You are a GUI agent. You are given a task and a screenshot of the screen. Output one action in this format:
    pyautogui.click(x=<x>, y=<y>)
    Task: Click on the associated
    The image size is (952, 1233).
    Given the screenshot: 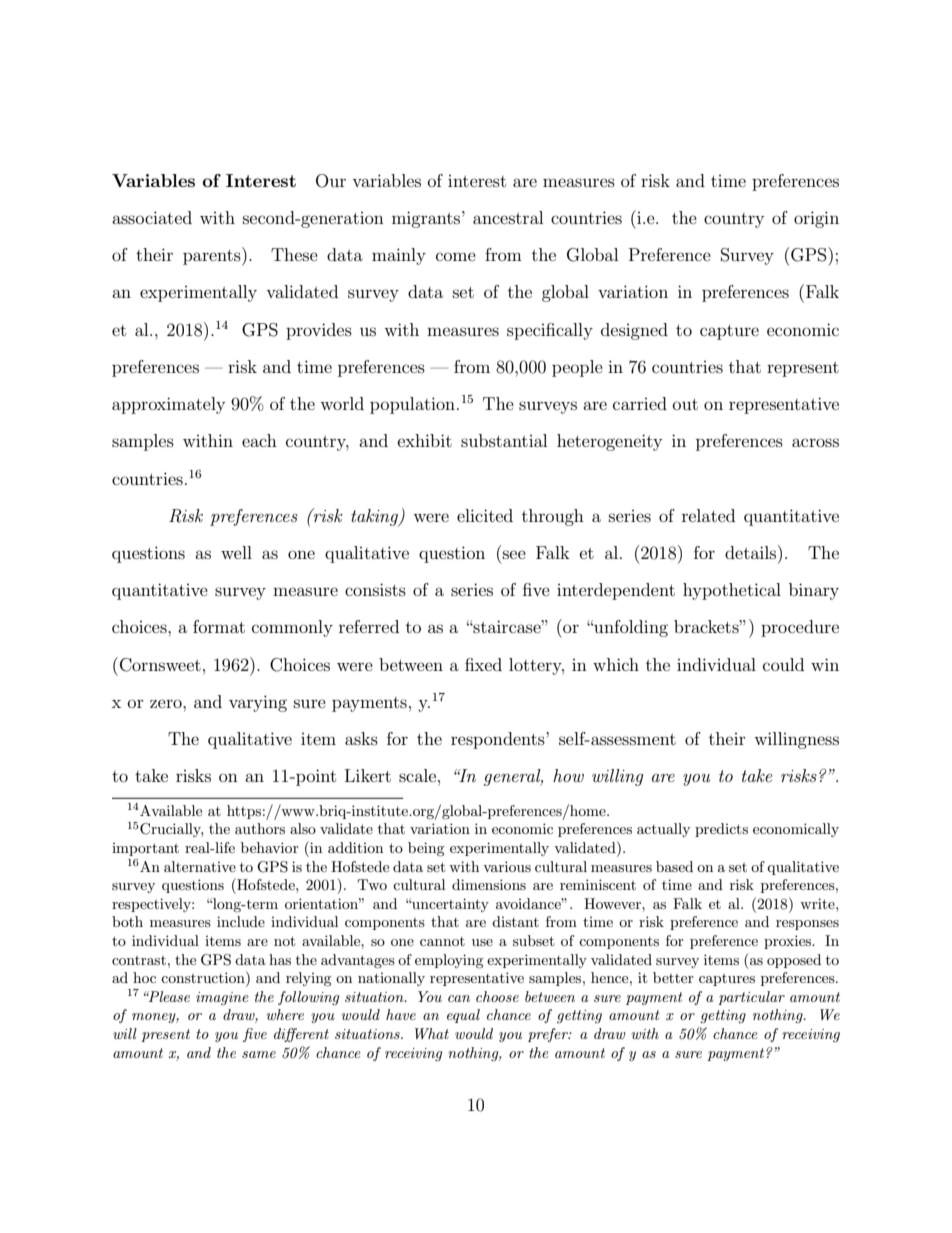 What is the action you would take?
    pyautogui.click(x=152, y=217)
